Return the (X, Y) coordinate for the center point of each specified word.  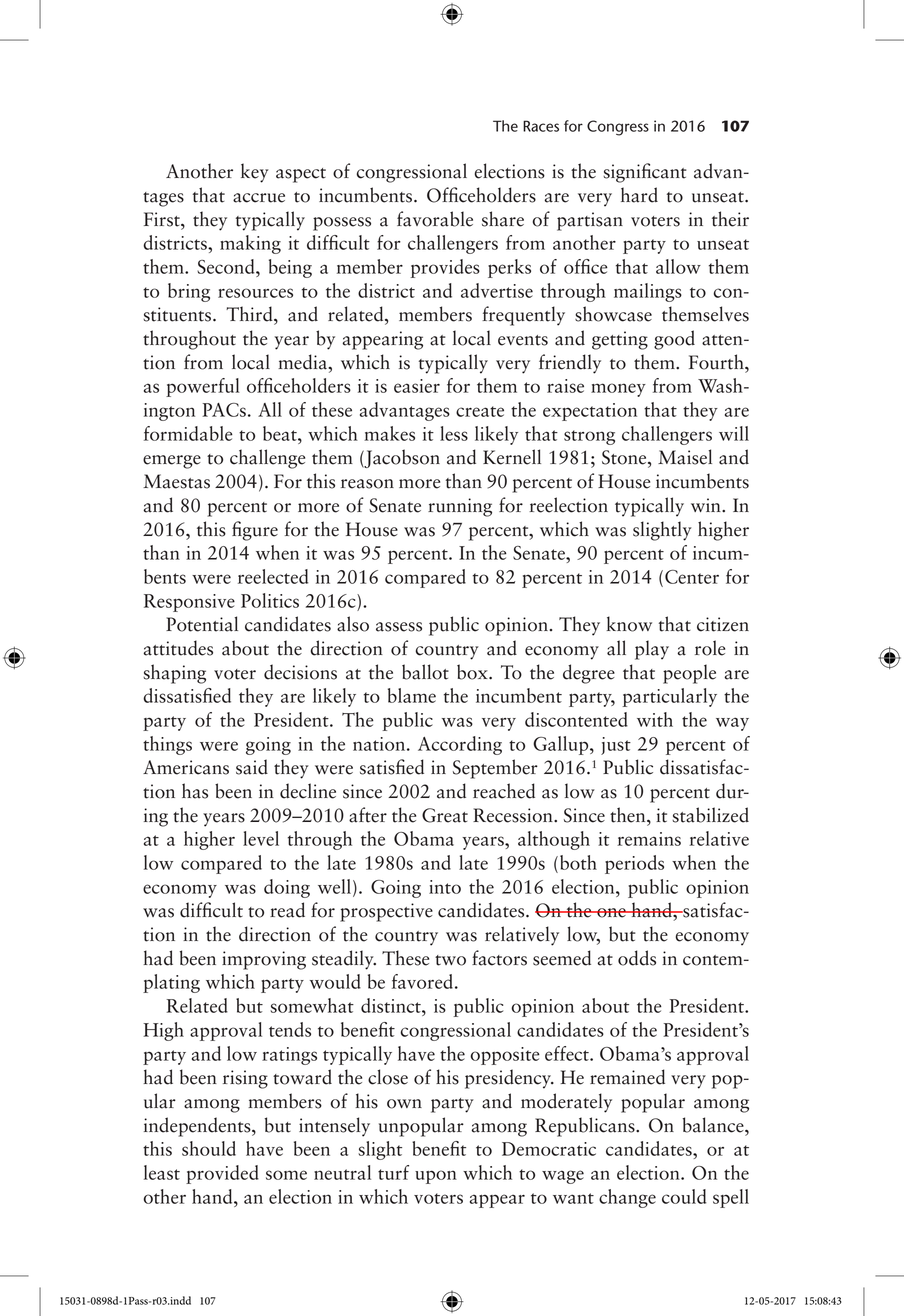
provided (222, 1174)
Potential (202, 624)
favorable (435, 219)
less (454, 433)
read (287, 910)
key (255, 173)
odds (637, 958)
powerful (203, 387)
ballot (425, 672)
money (618, 390)
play (652, 650)
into (445, 887)
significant (645, 173)
